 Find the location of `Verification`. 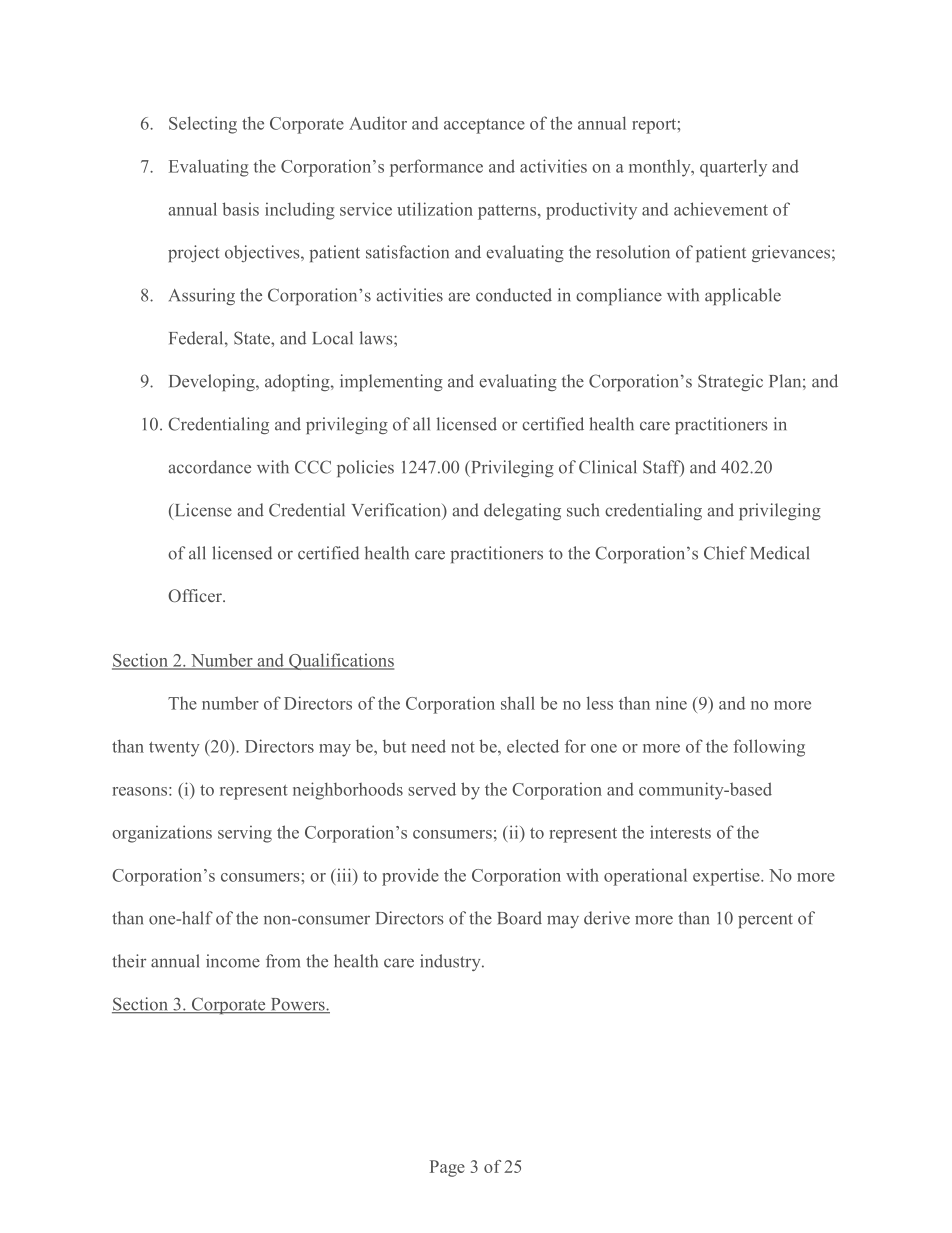

Verification is located at coordinates (397, 510).
